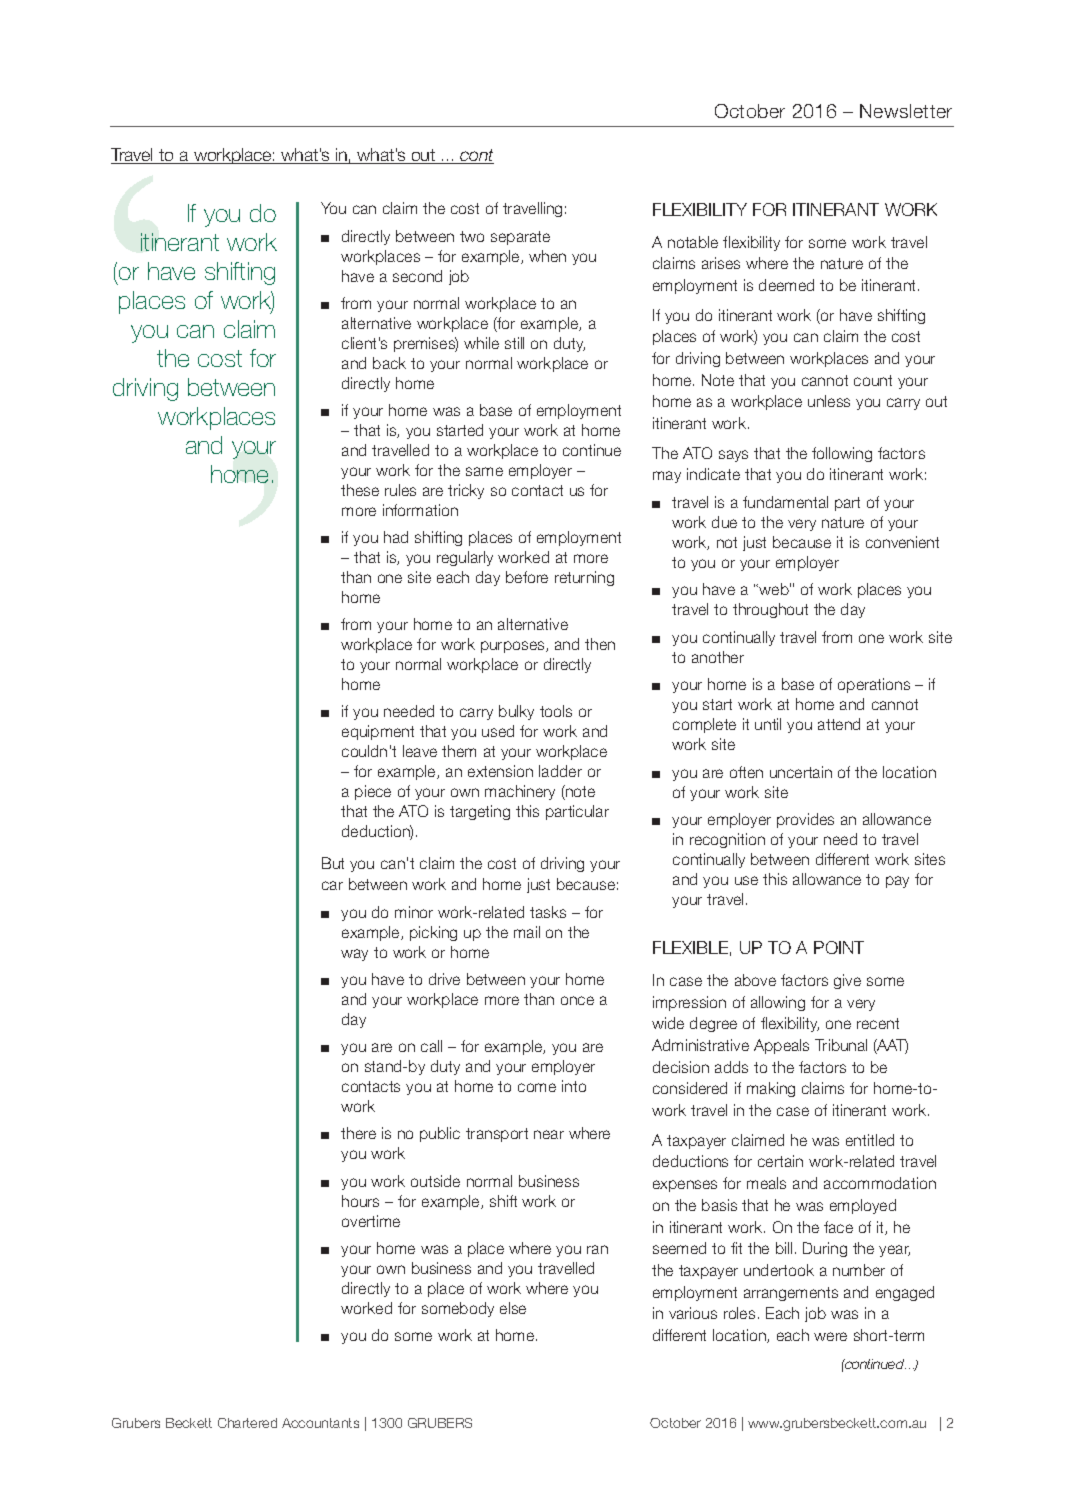 This screenshot has height=1508, width=1066. Describe the element at coordinates (667, 477) in the screenshot. I see `may` at that location.
